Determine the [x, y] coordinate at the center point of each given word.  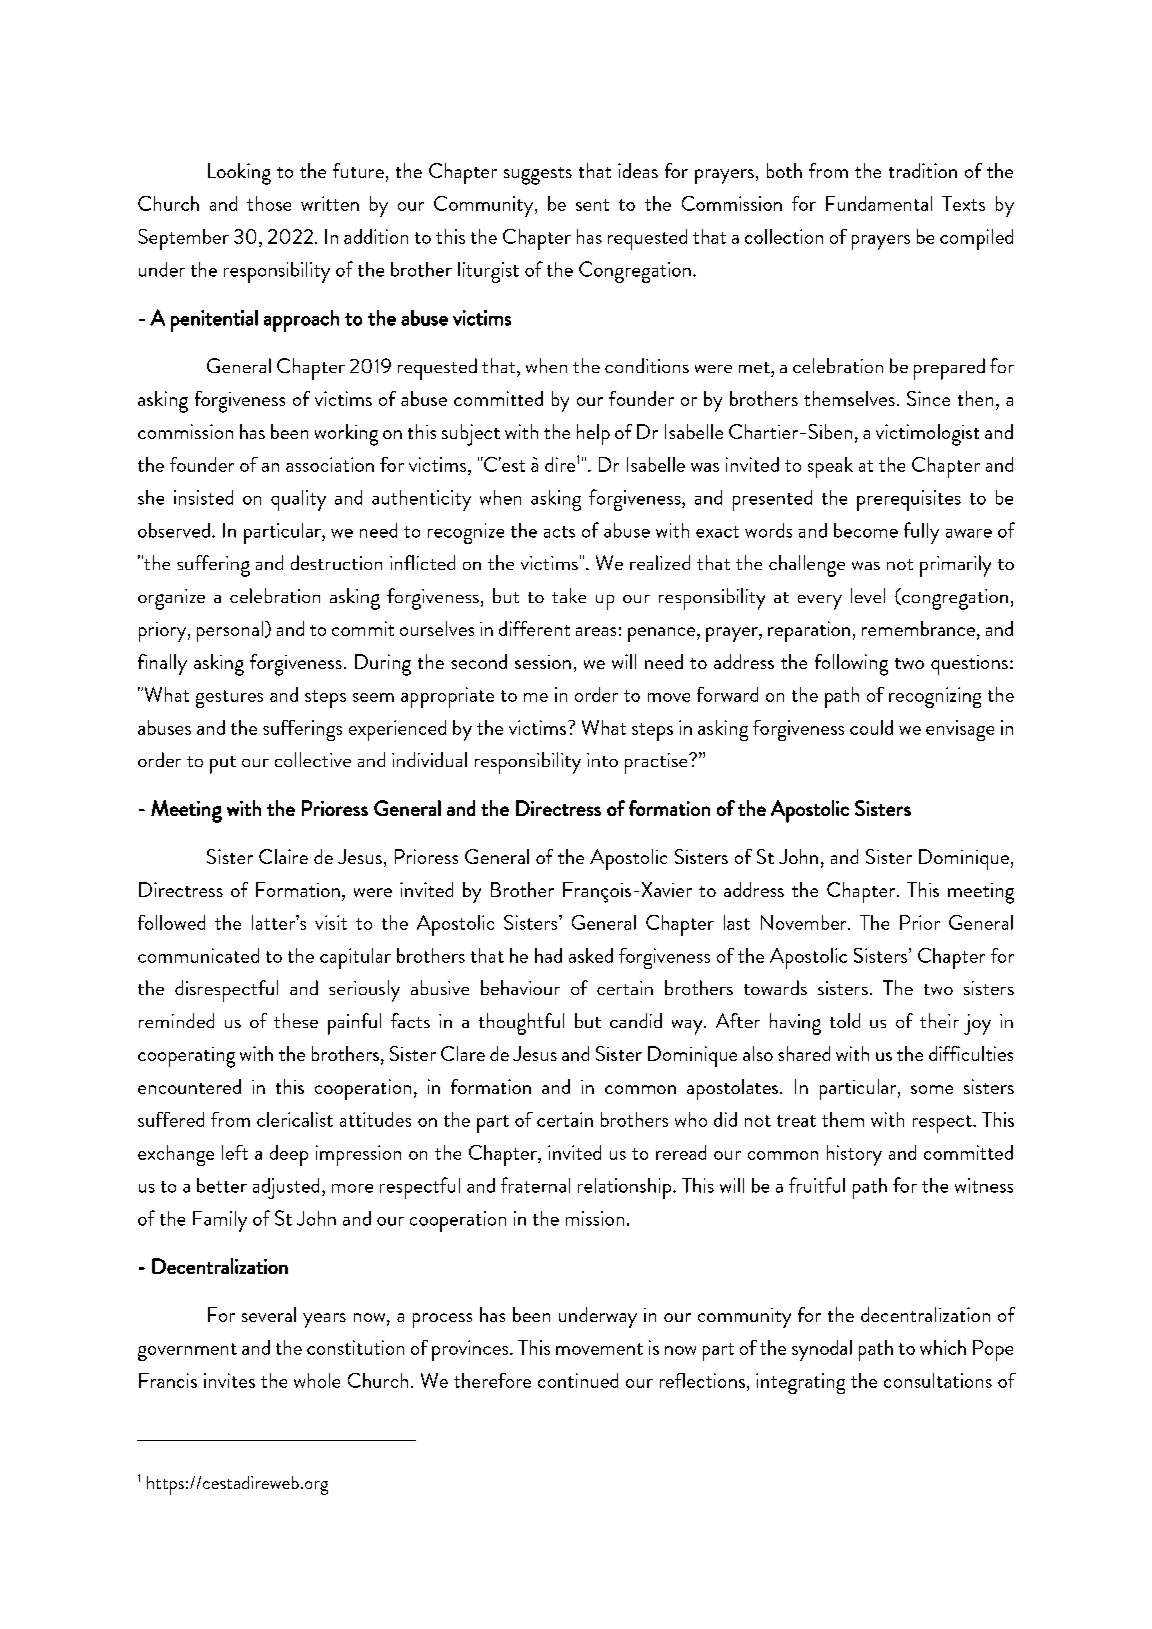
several [269, 1314]
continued [578, 1380]
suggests [538, 176]
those [269, 203]
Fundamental [879, 203]
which [943, 1347]
